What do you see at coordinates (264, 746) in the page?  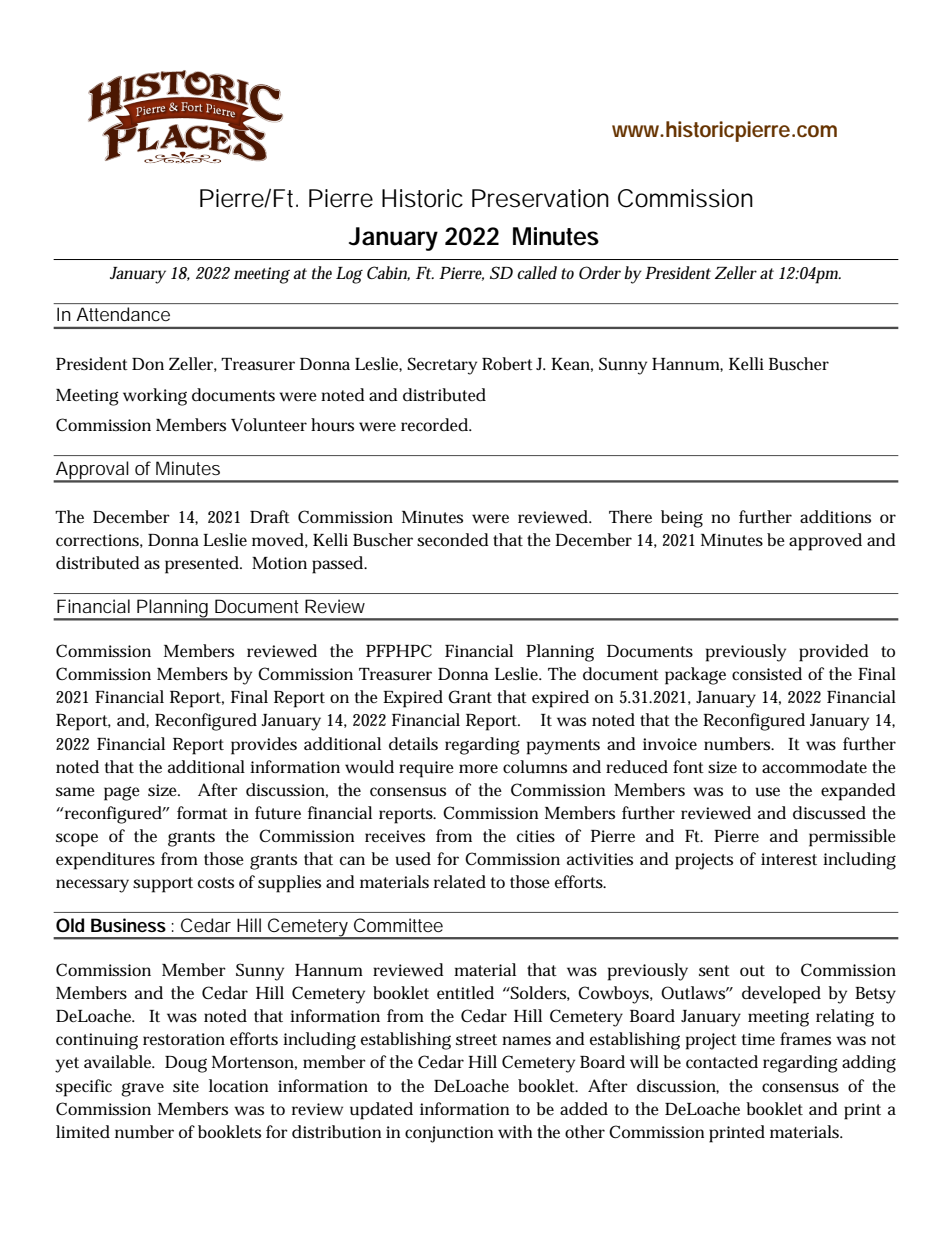 I see `provides` at bounding box center [264, 746].
